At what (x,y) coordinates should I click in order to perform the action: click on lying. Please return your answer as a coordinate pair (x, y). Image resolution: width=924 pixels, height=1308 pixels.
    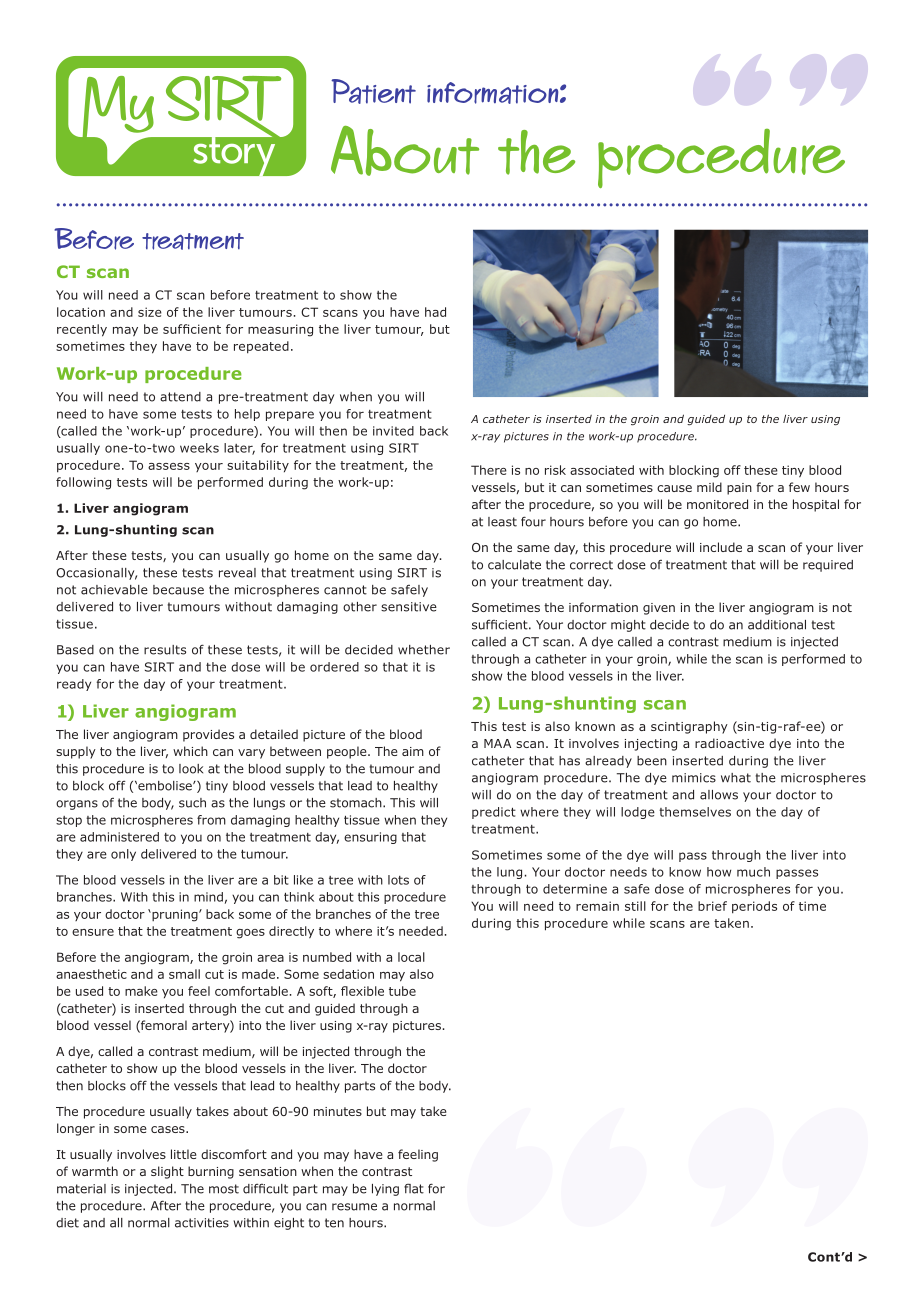
    Looking at the image, I should click on (385, 1190).
